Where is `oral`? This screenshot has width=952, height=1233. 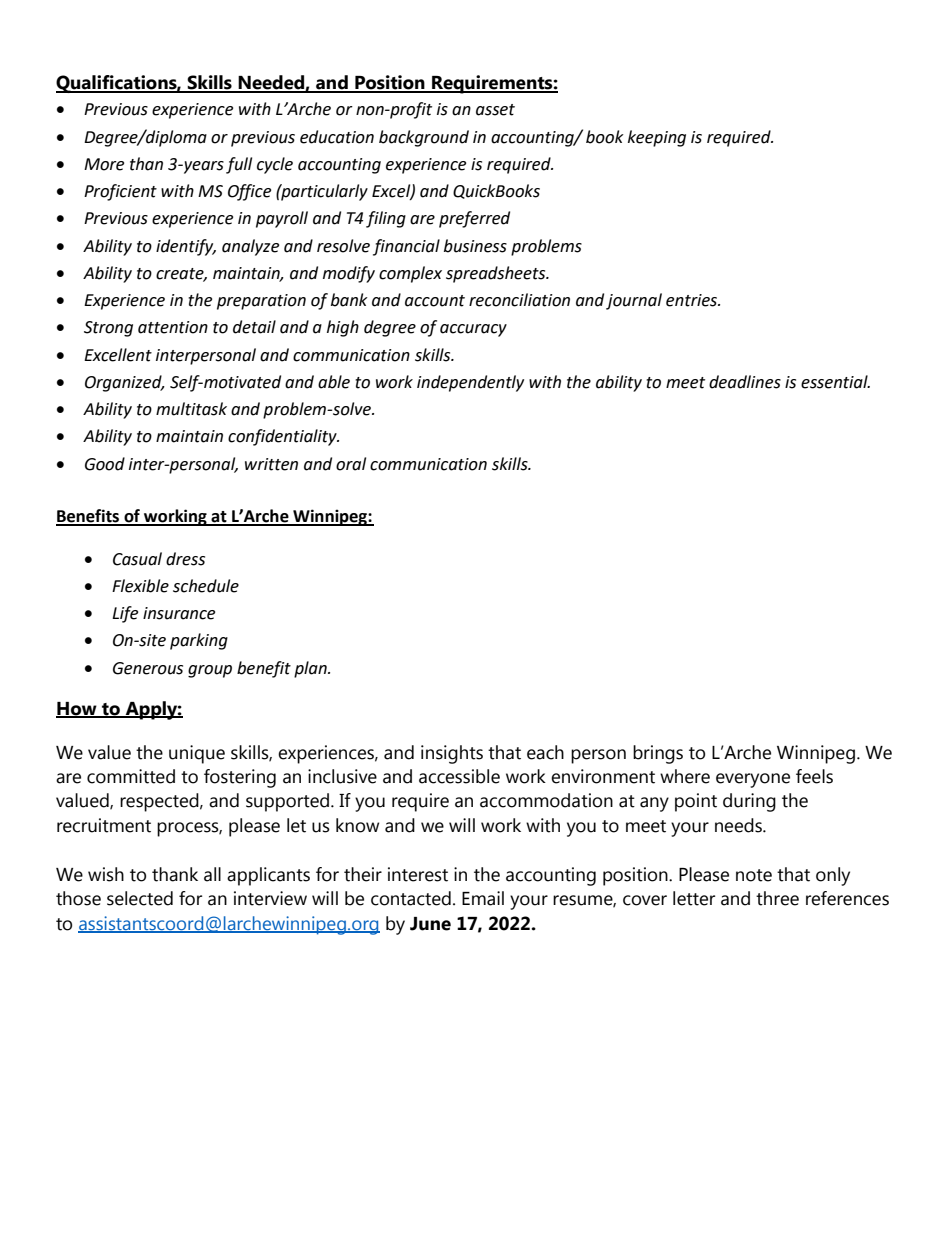
oral is located at coordinates (351, 464).
